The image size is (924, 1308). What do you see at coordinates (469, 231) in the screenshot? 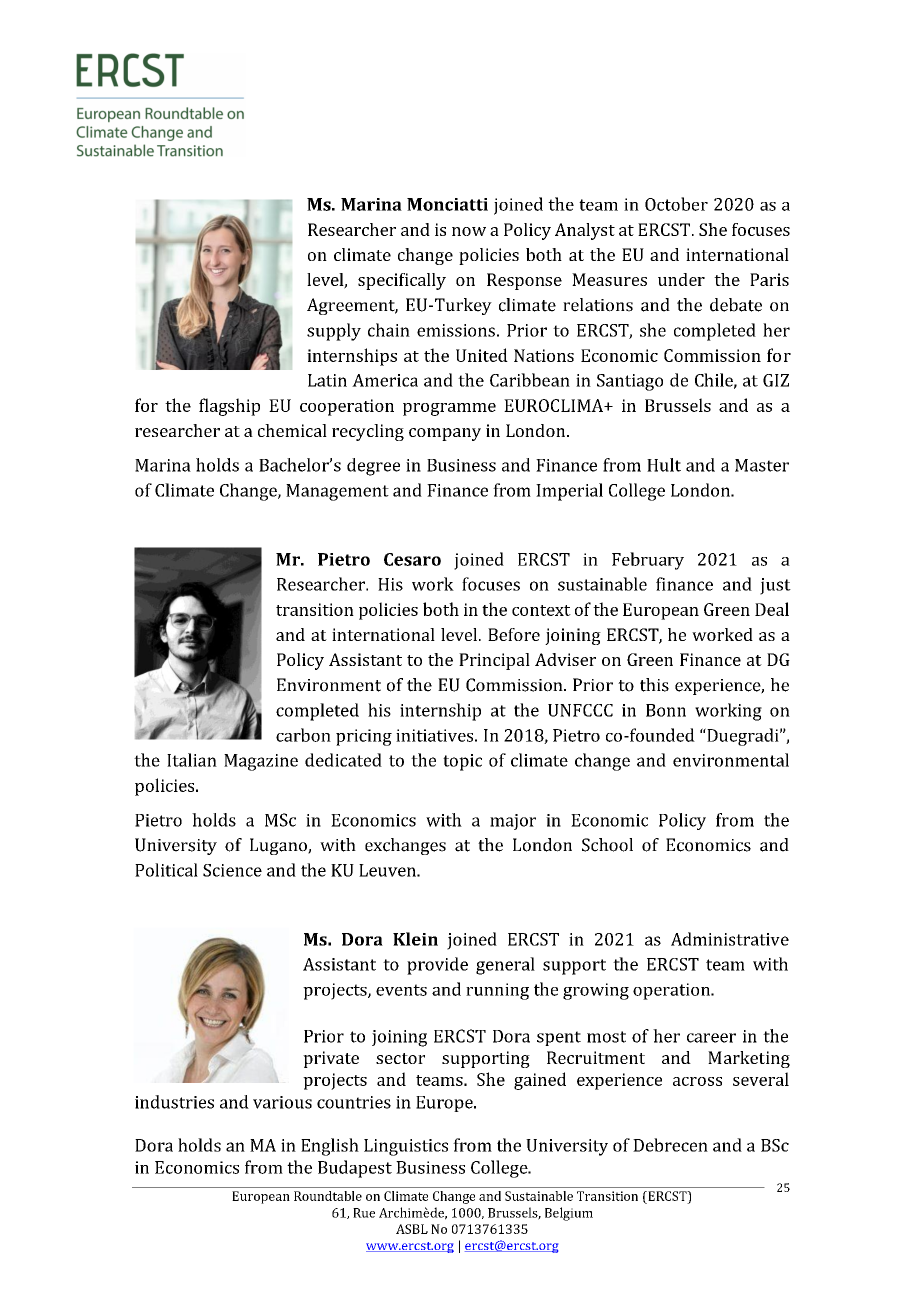
I see `now` at bounding box center [469, 231].
